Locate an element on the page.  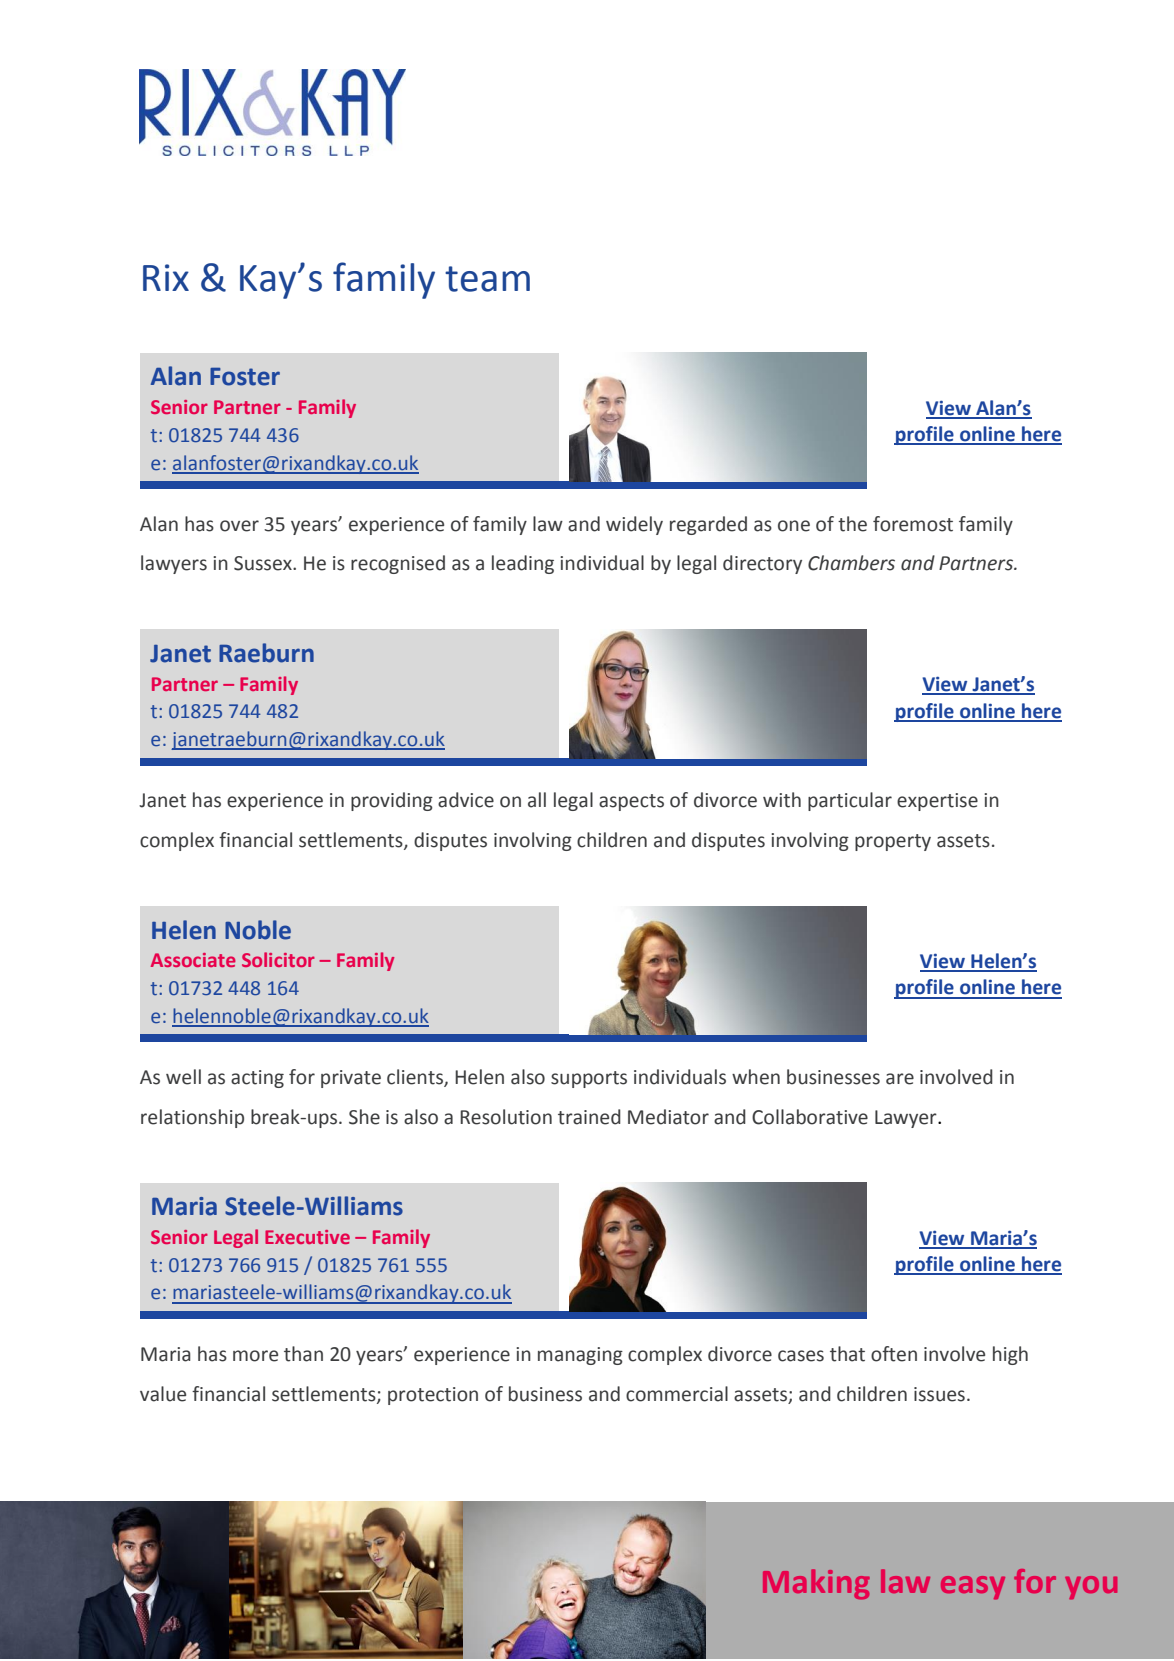
property is located at coordinates (893, 842).
